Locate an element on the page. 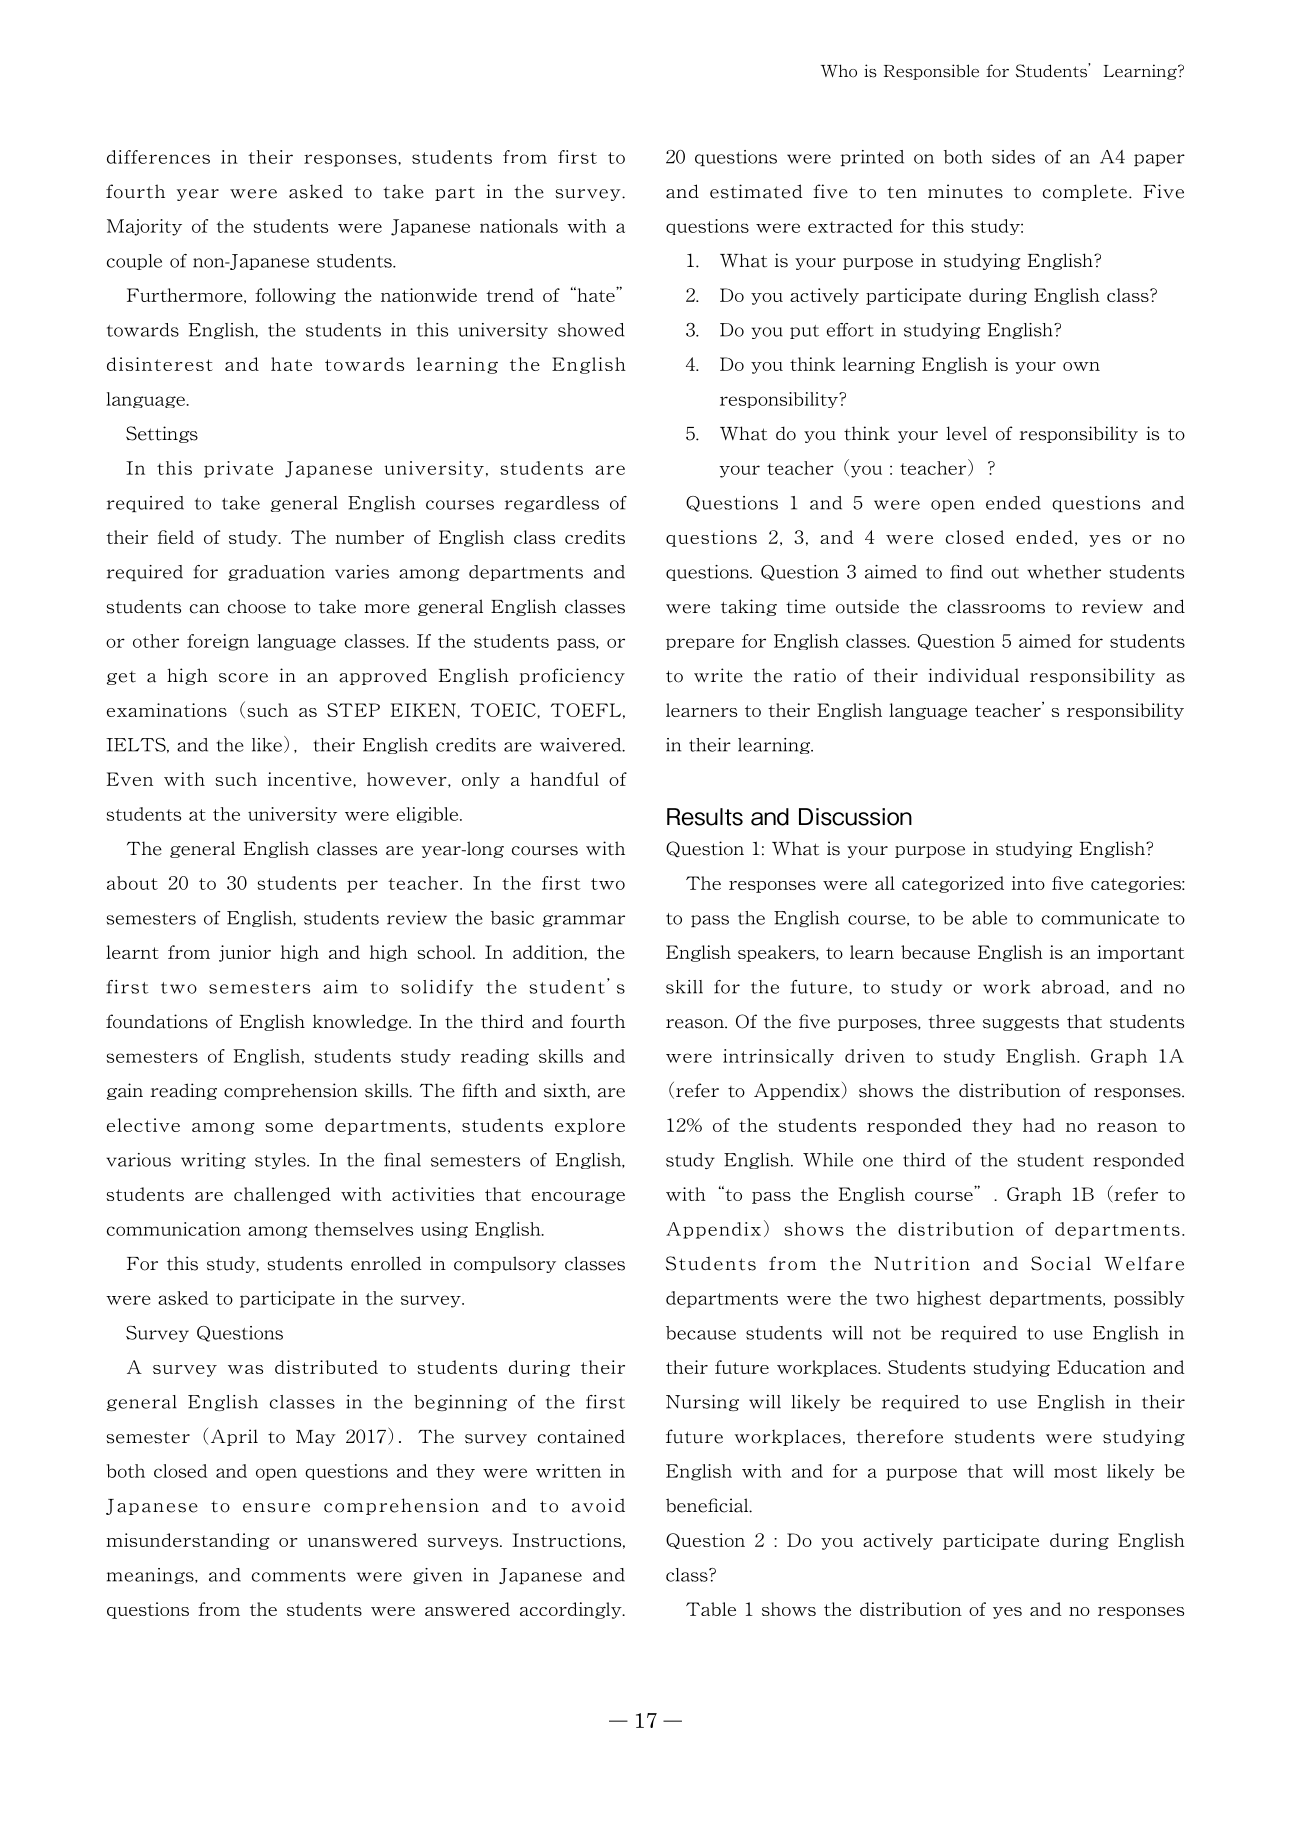 Image resolution: width=1291 pixels, height=1826 pixels. own is located at coordinates (1081, 366).
